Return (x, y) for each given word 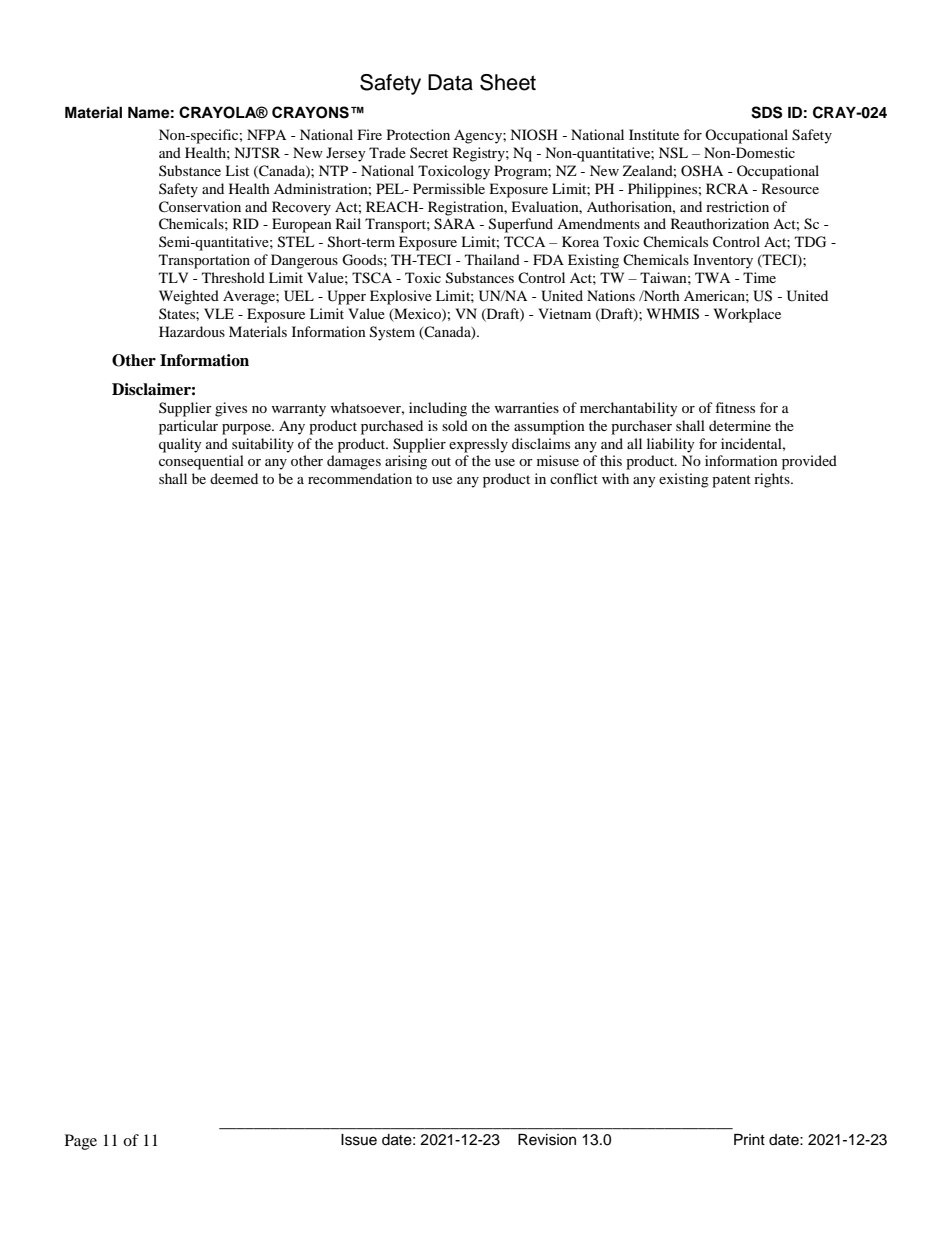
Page (81, 1142)
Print (749, 1139)
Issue (359, 1140)
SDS (766, 112)
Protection (418, 134)
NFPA (266, 134)
